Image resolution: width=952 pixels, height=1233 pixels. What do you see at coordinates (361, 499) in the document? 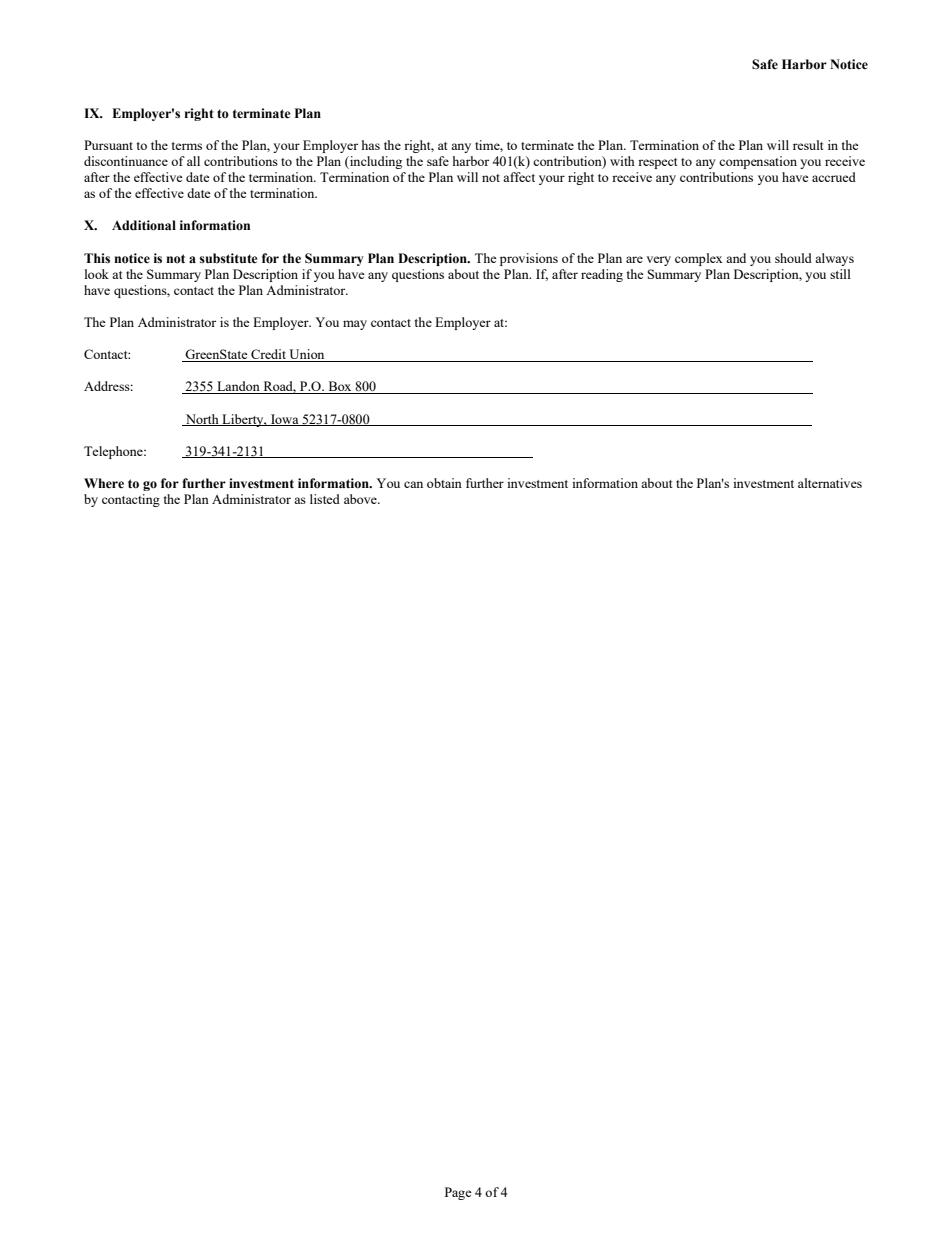
I see `above` at bounding box center [361, 499].
